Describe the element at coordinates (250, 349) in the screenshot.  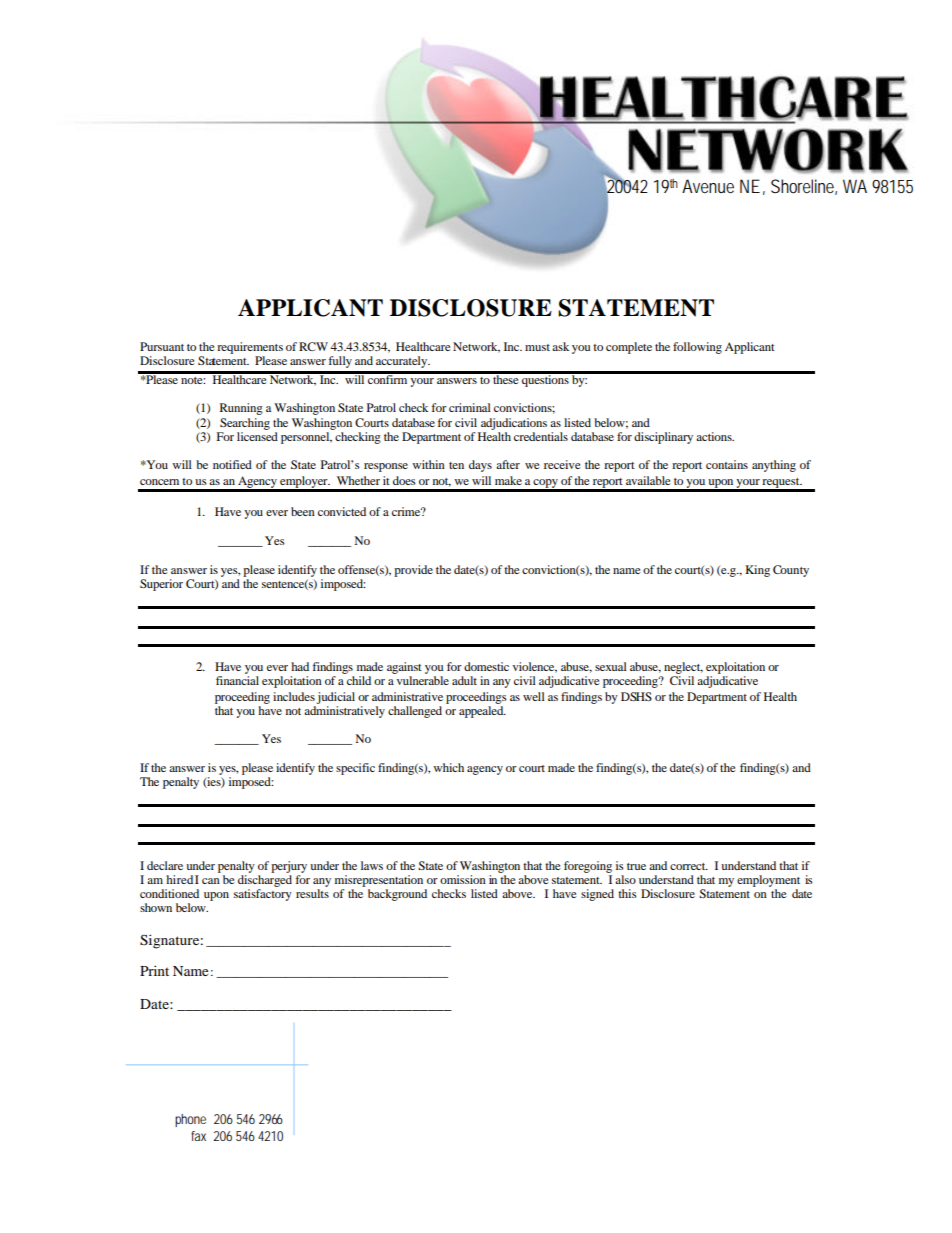
I see `requirements` at that location.
